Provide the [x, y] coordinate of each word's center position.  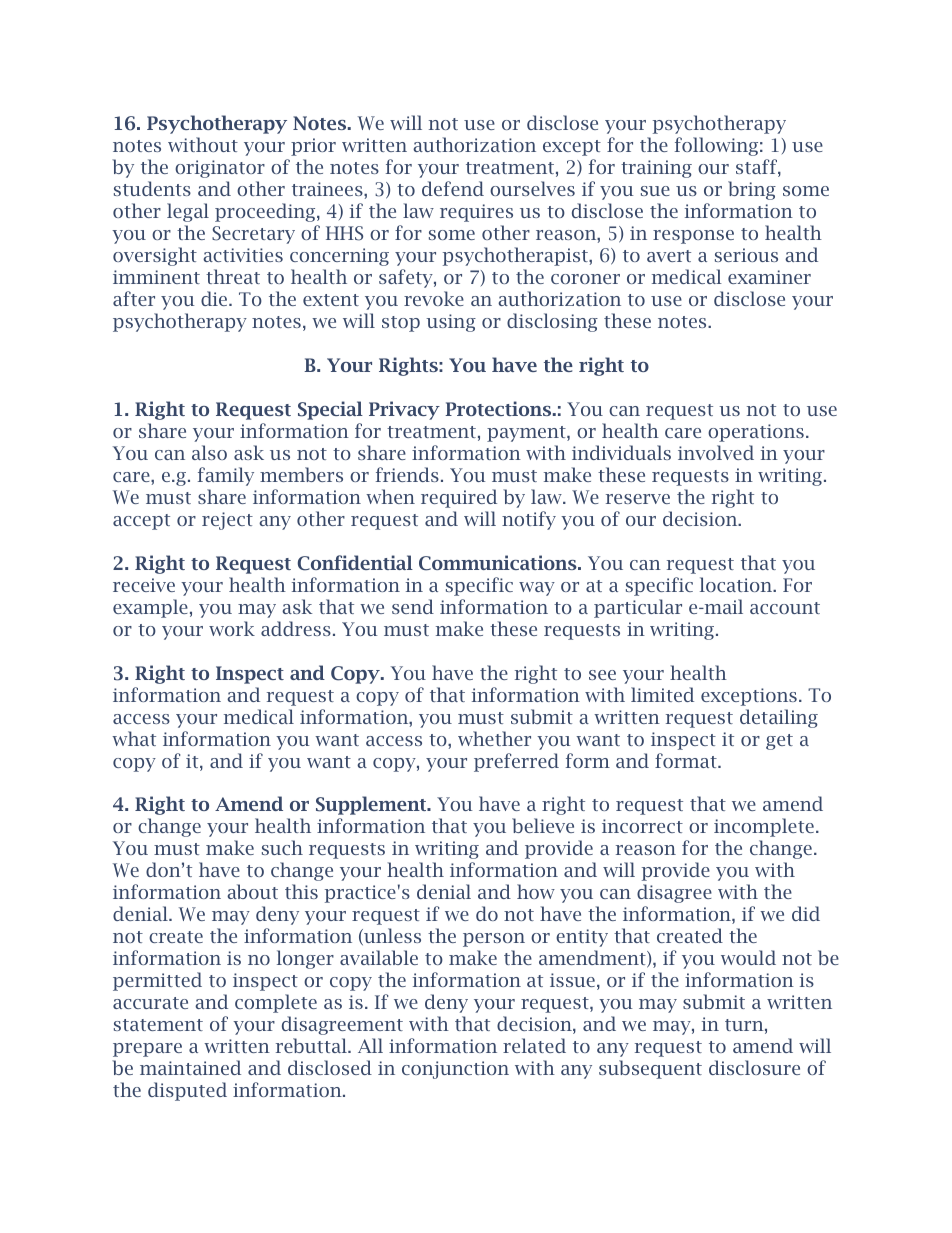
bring [752, 190]
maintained [190, 1067]
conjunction [455, 1070]
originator [220, 169]
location [737, 584]
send [413, 606]
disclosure [754, 1067]
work [232, 628]
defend [453, 188]
